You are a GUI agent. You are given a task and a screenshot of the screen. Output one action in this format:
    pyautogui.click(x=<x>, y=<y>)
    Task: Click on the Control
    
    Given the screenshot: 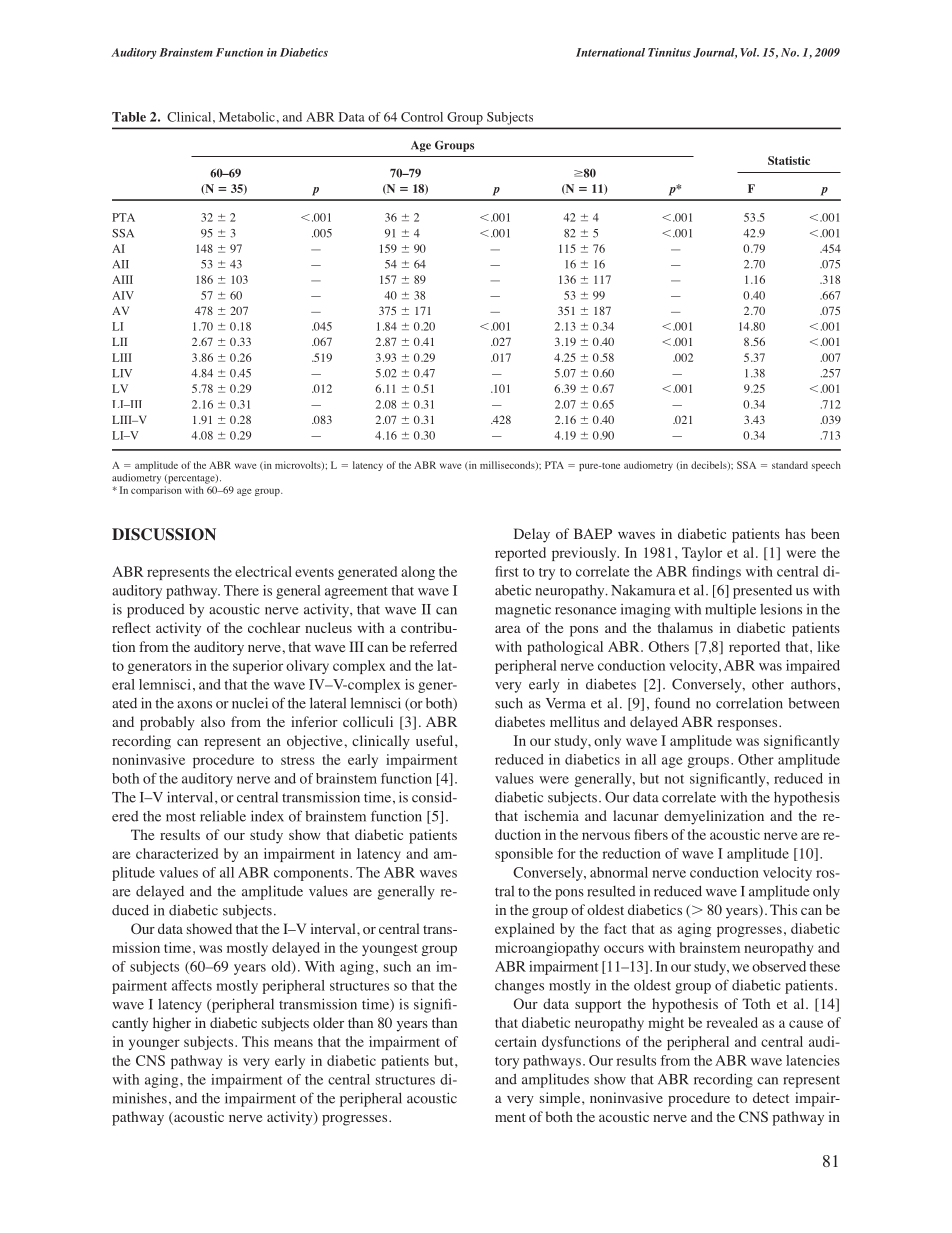 What is the action you would take?
    pyautogui.click(x=422, y=117)
